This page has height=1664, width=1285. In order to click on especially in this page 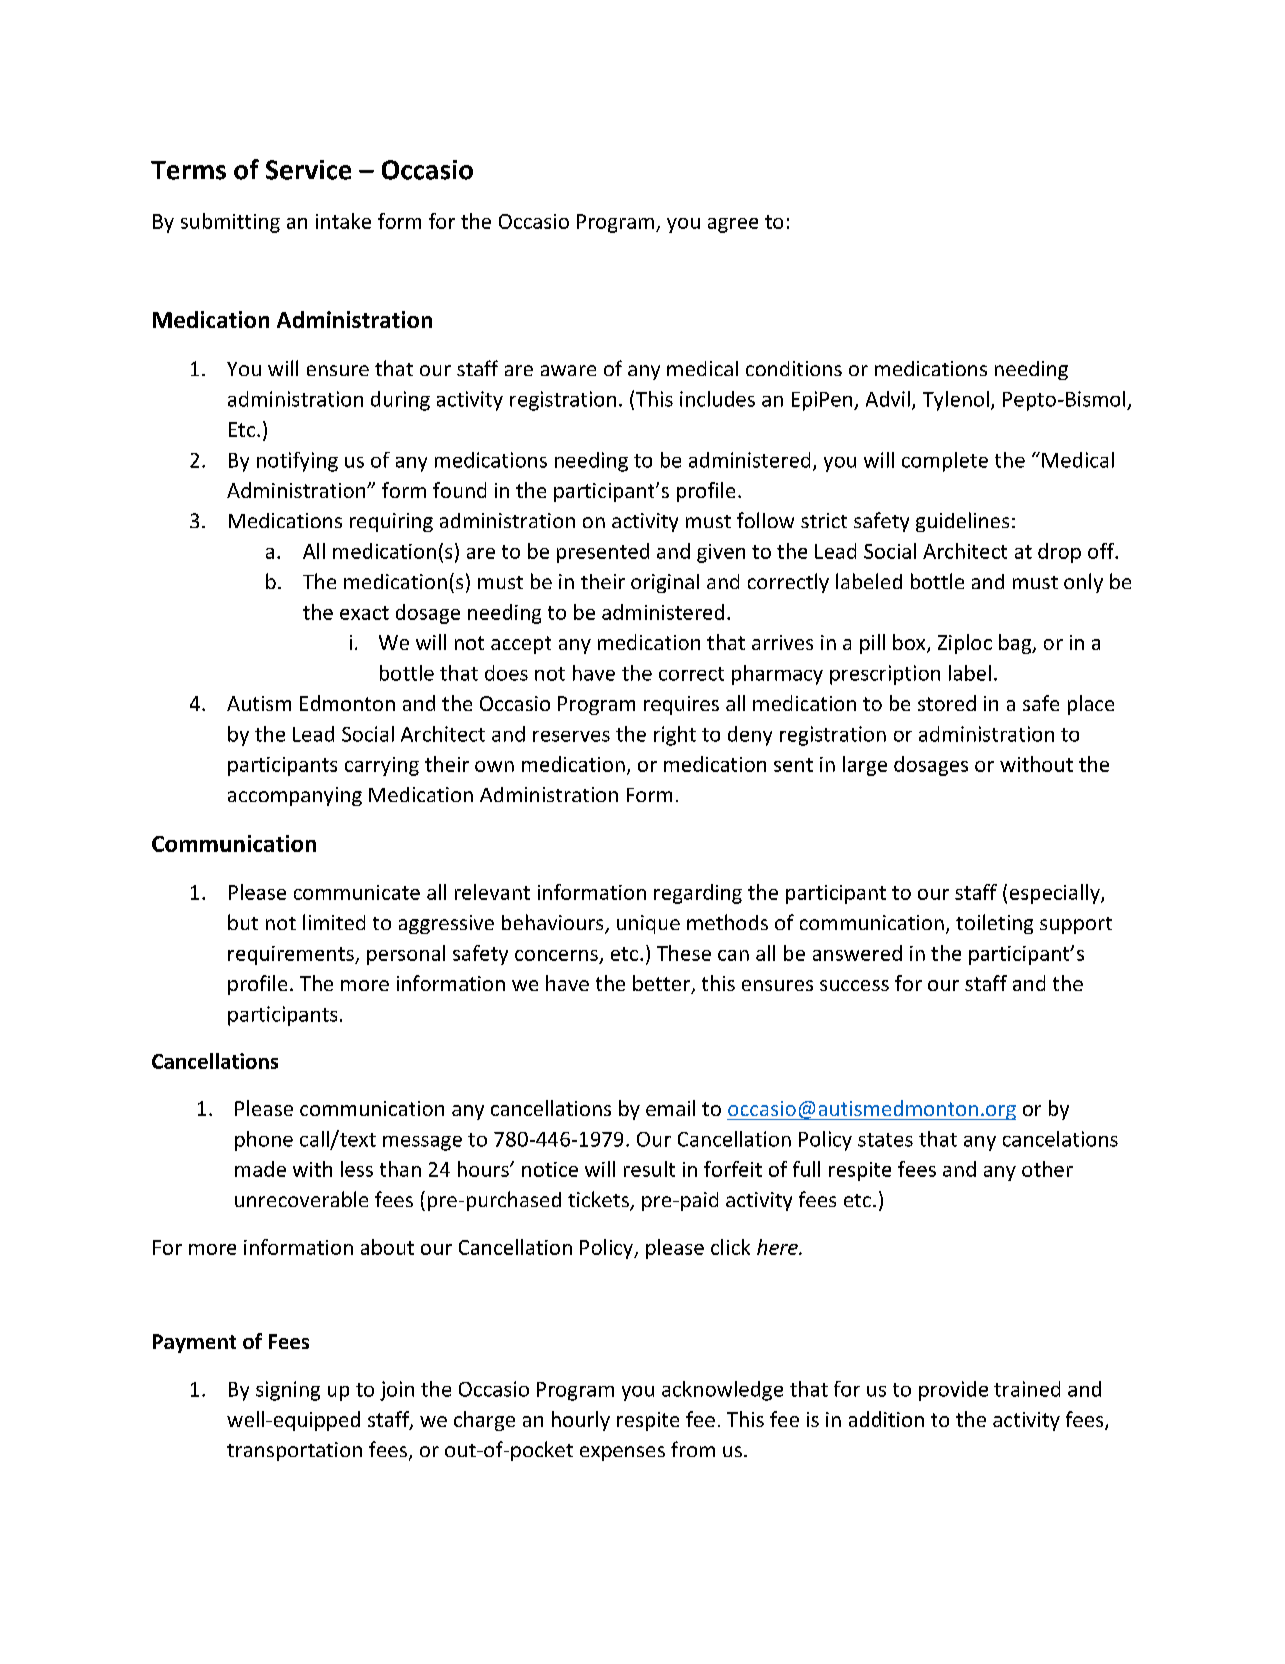, I will do `click(1056, 894)`.
